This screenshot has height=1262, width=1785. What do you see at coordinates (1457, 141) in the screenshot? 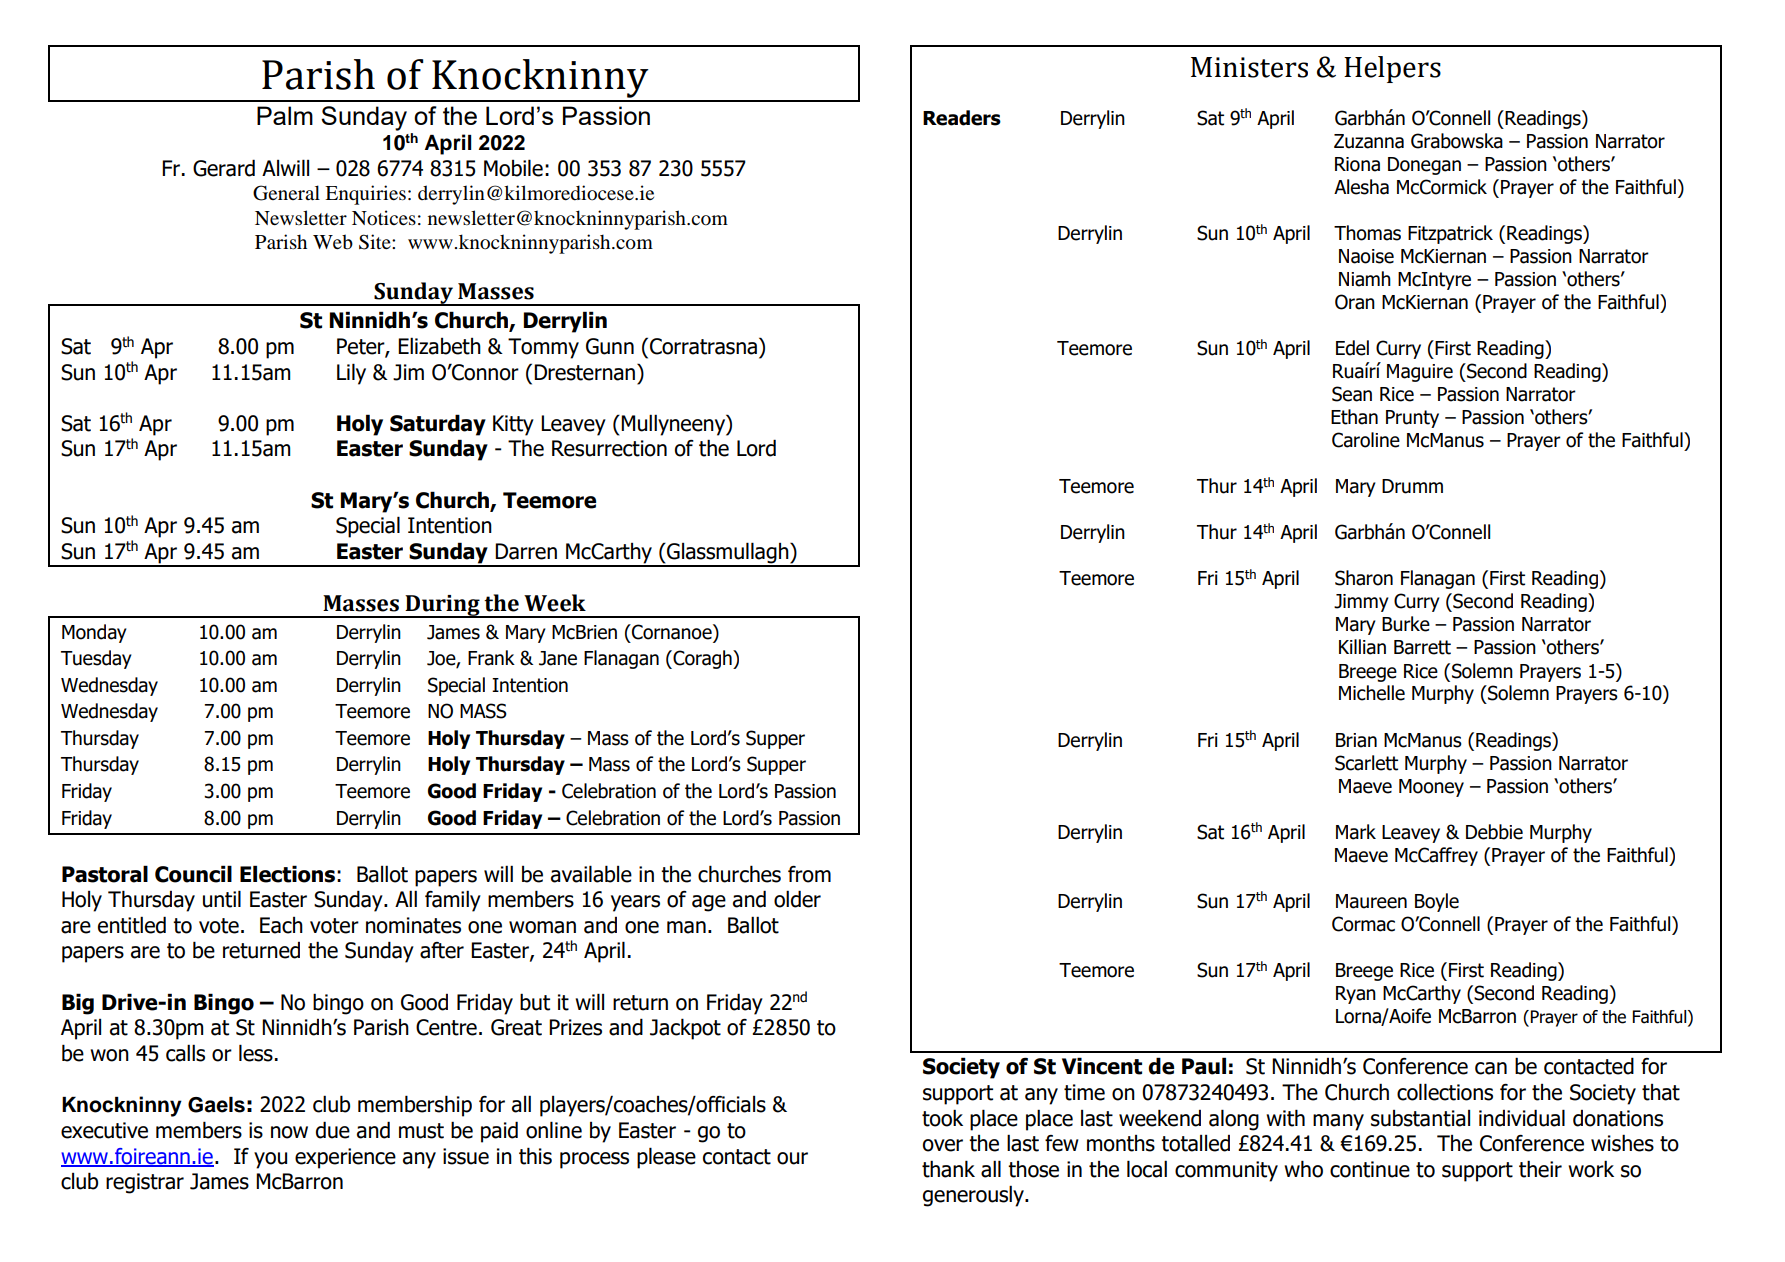
I see `Grabowska` at bounding box center [1457, 141].
